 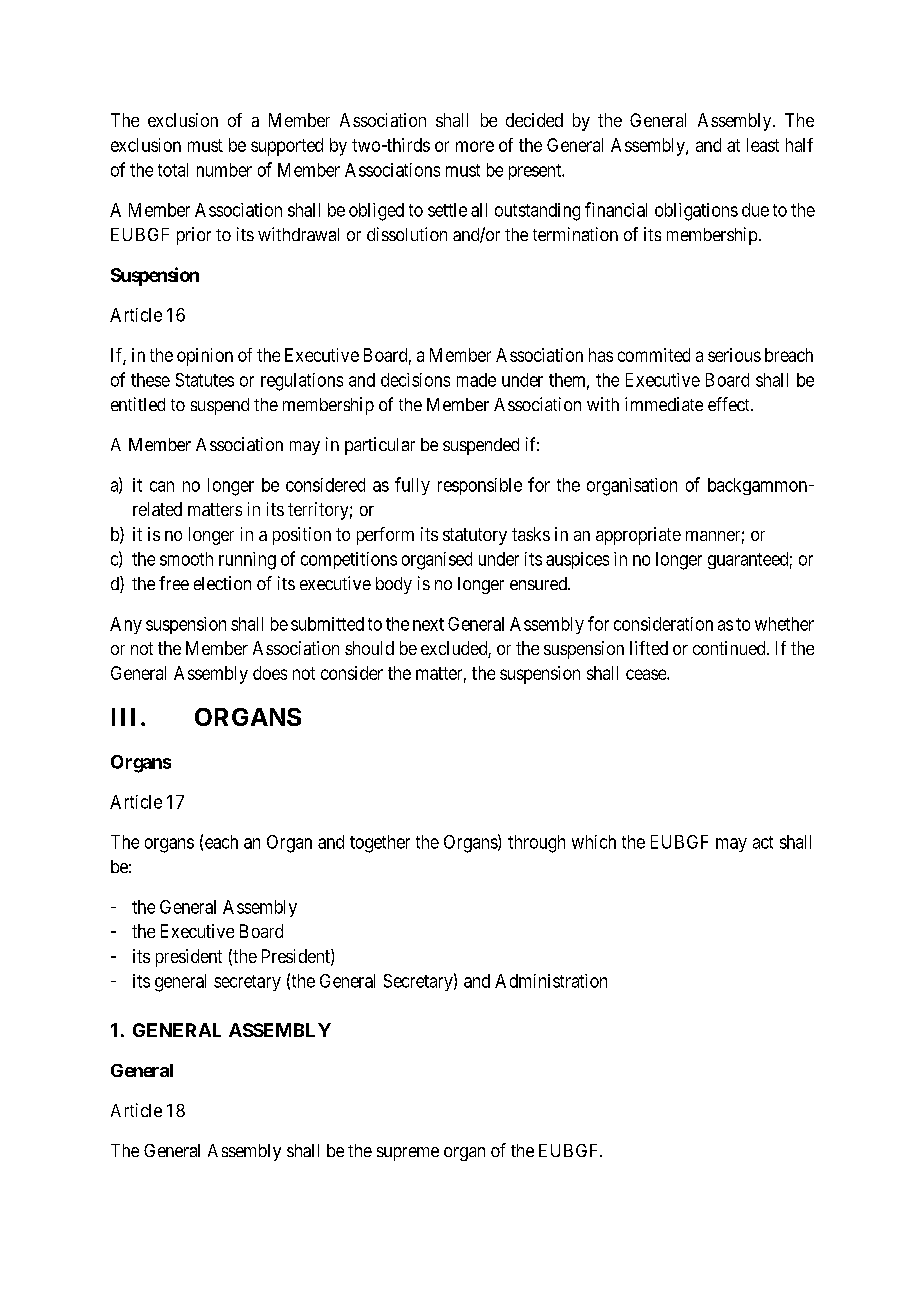 What do you see at coordinates (475, 146) in the document?
I see `more` at bounding box center [475, 146].
